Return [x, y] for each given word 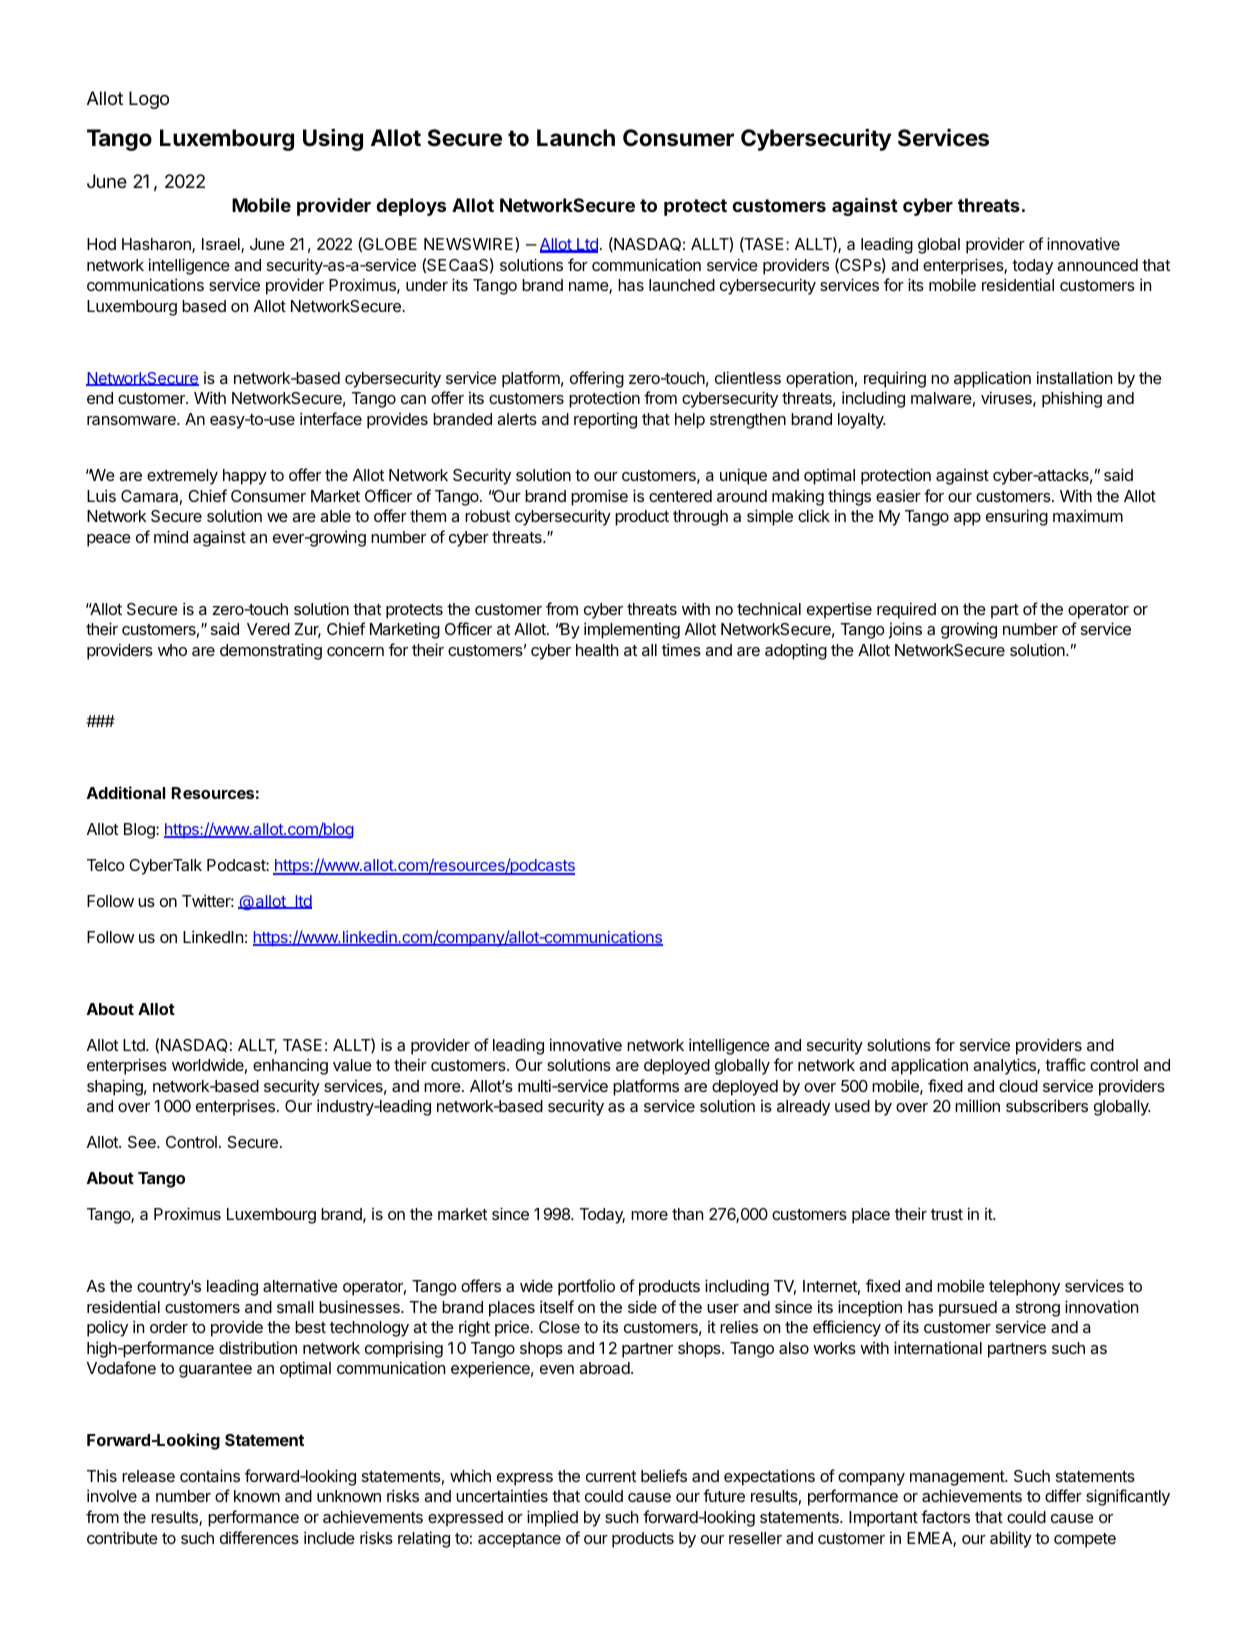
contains [210, 1475]
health [597, 650]
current [611, 1476]
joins [905, 630]
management [958, 1478]
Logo [149, 100]
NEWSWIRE [470, 243]
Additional [126, 792]
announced [1097, 265]
